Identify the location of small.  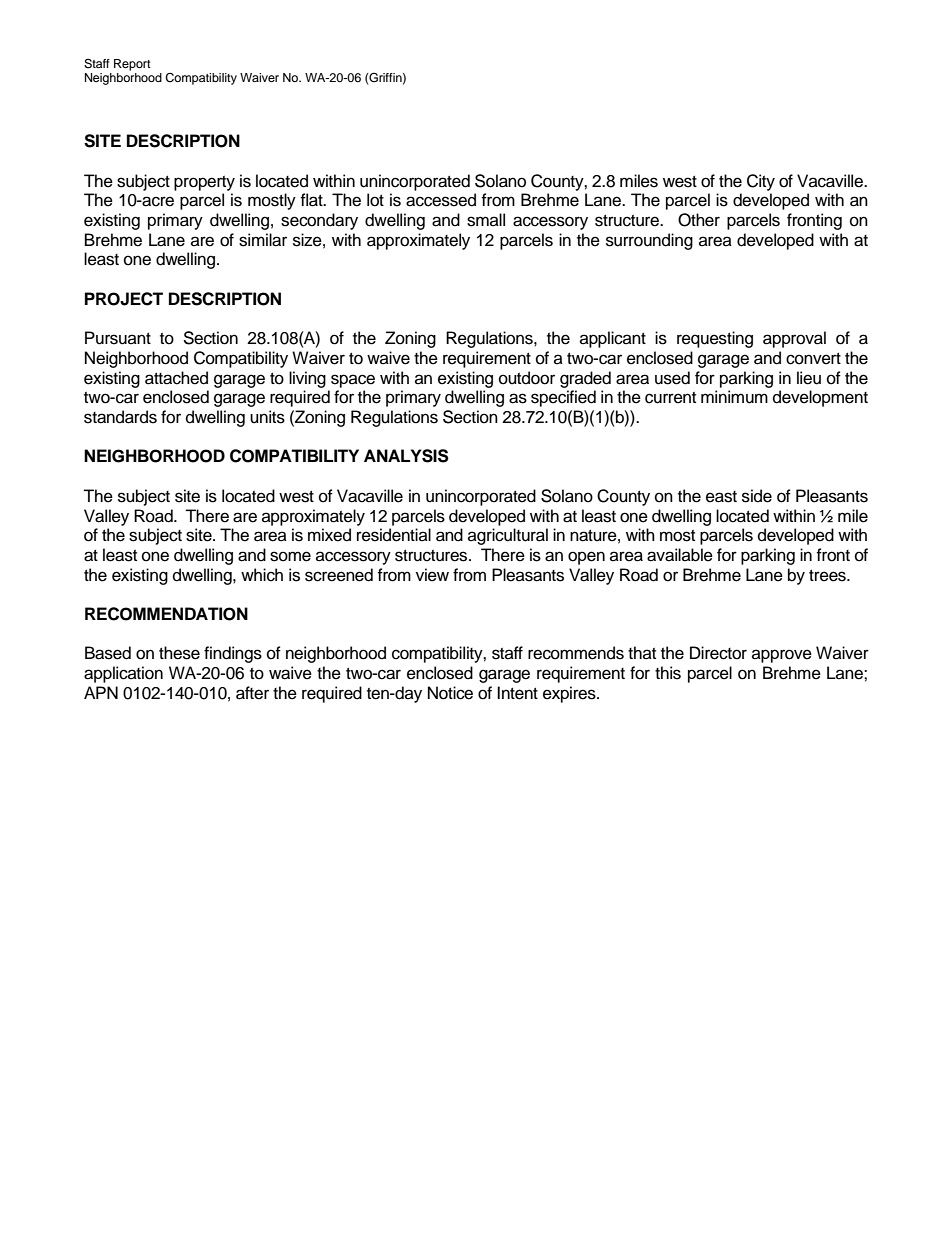
(486, 220).
